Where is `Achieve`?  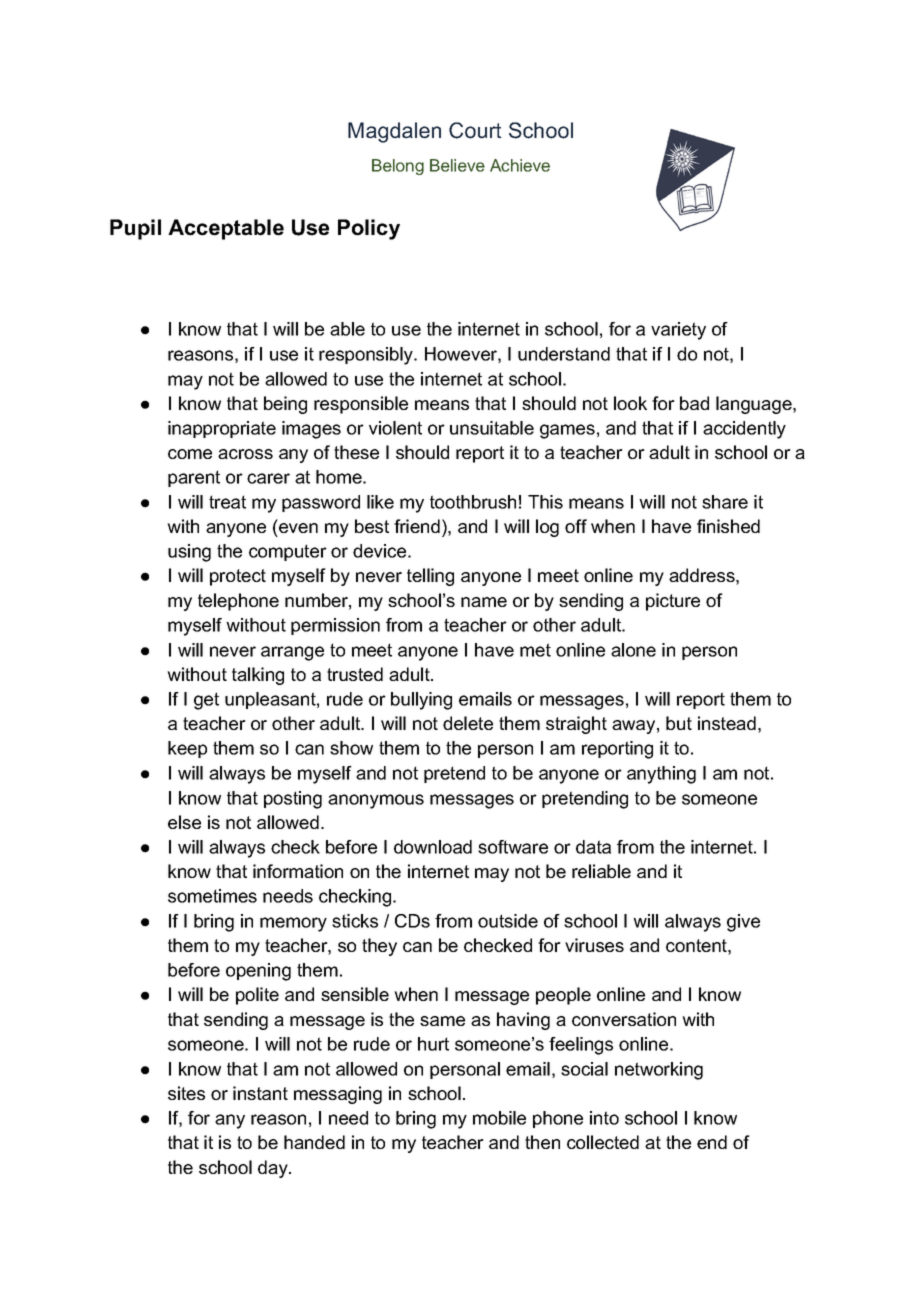 Achieve is located at coordinates (520, 165).
